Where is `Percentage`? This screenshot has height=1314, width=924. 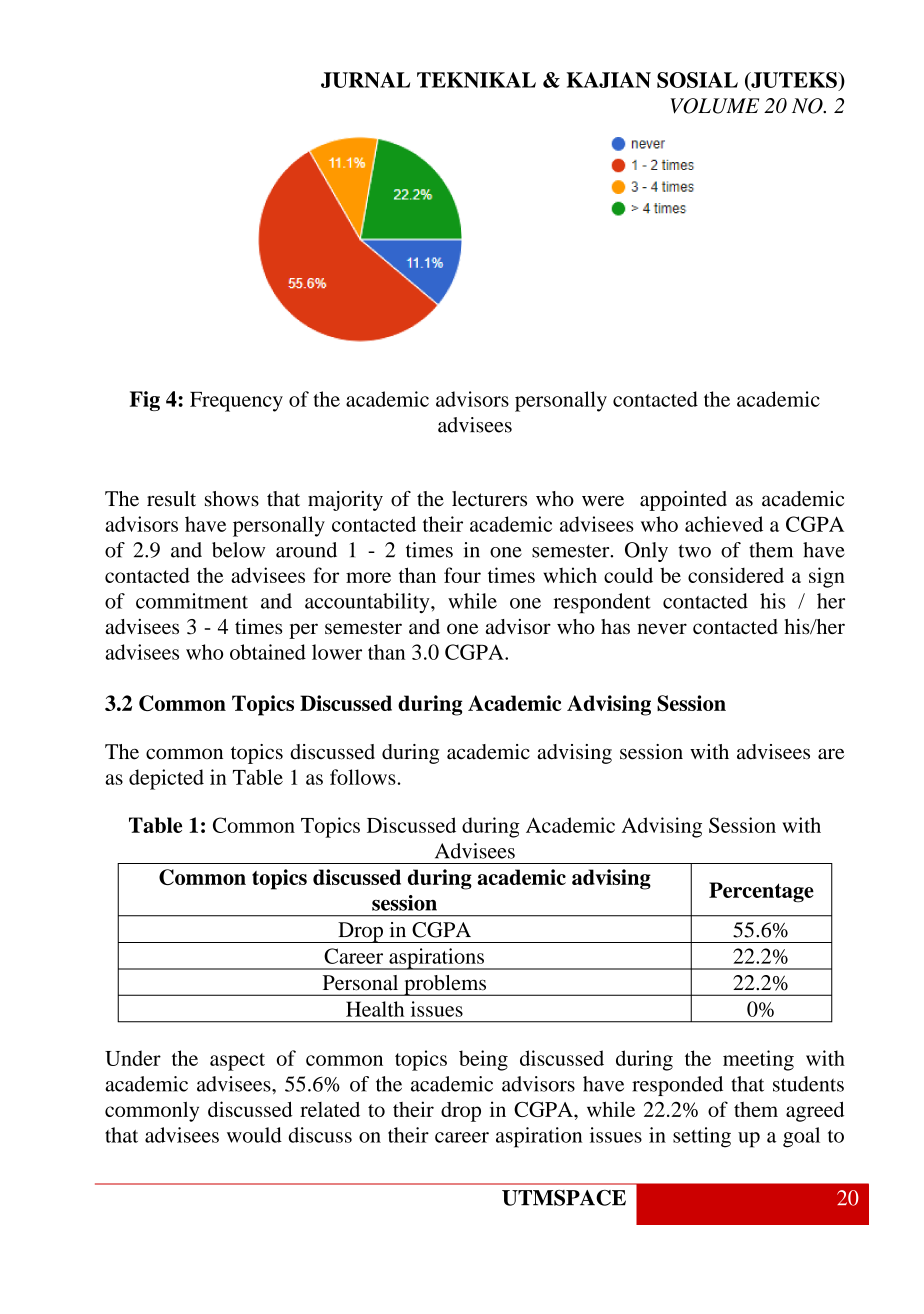
Percentage is located at coordinates (761, 892).
